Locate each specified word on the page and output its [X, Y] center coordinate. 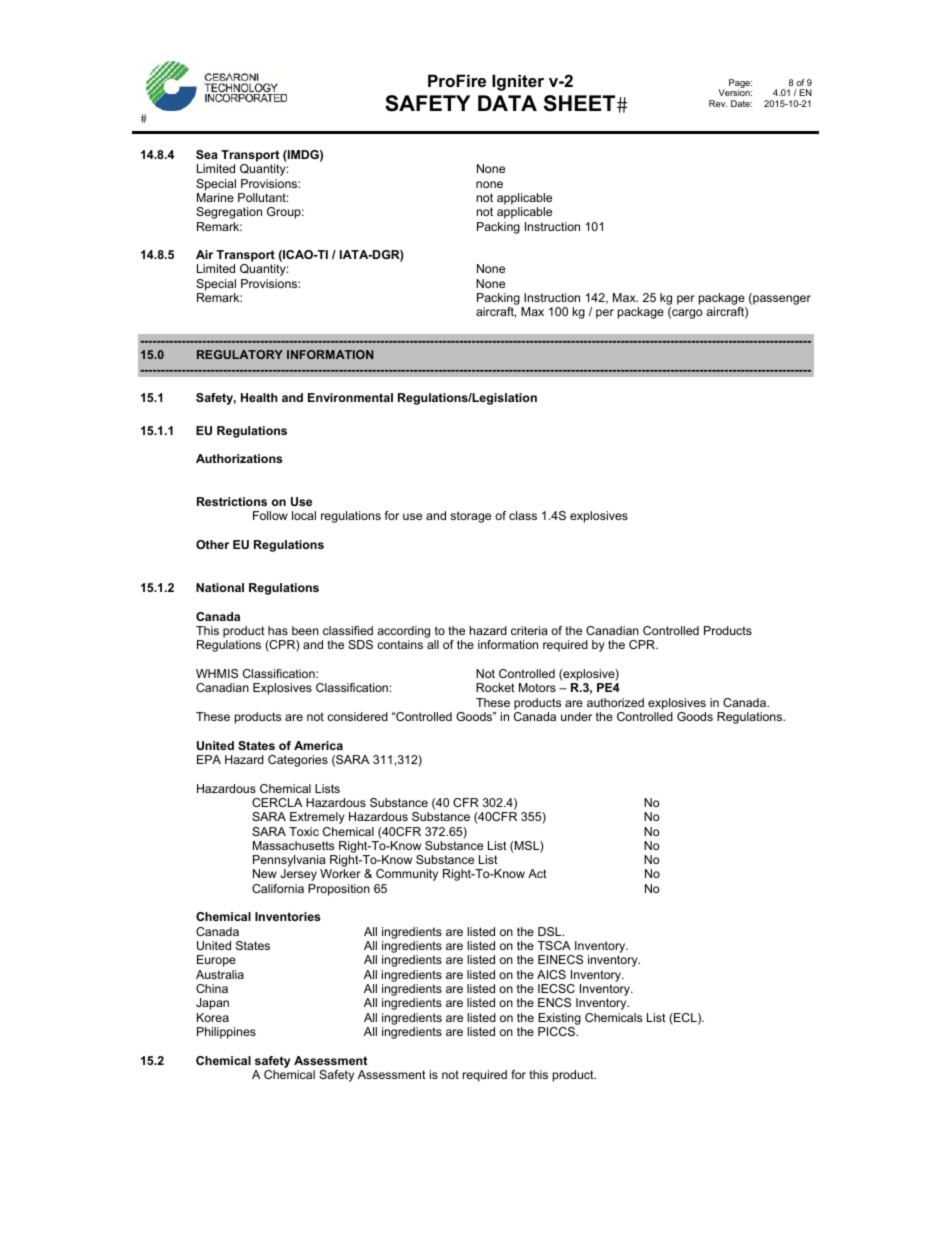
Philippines [226, 1033]
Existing [559, 1019]
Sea [207, 154]
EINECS [560, 959]
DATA [507, 103]
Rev [718, 103]
